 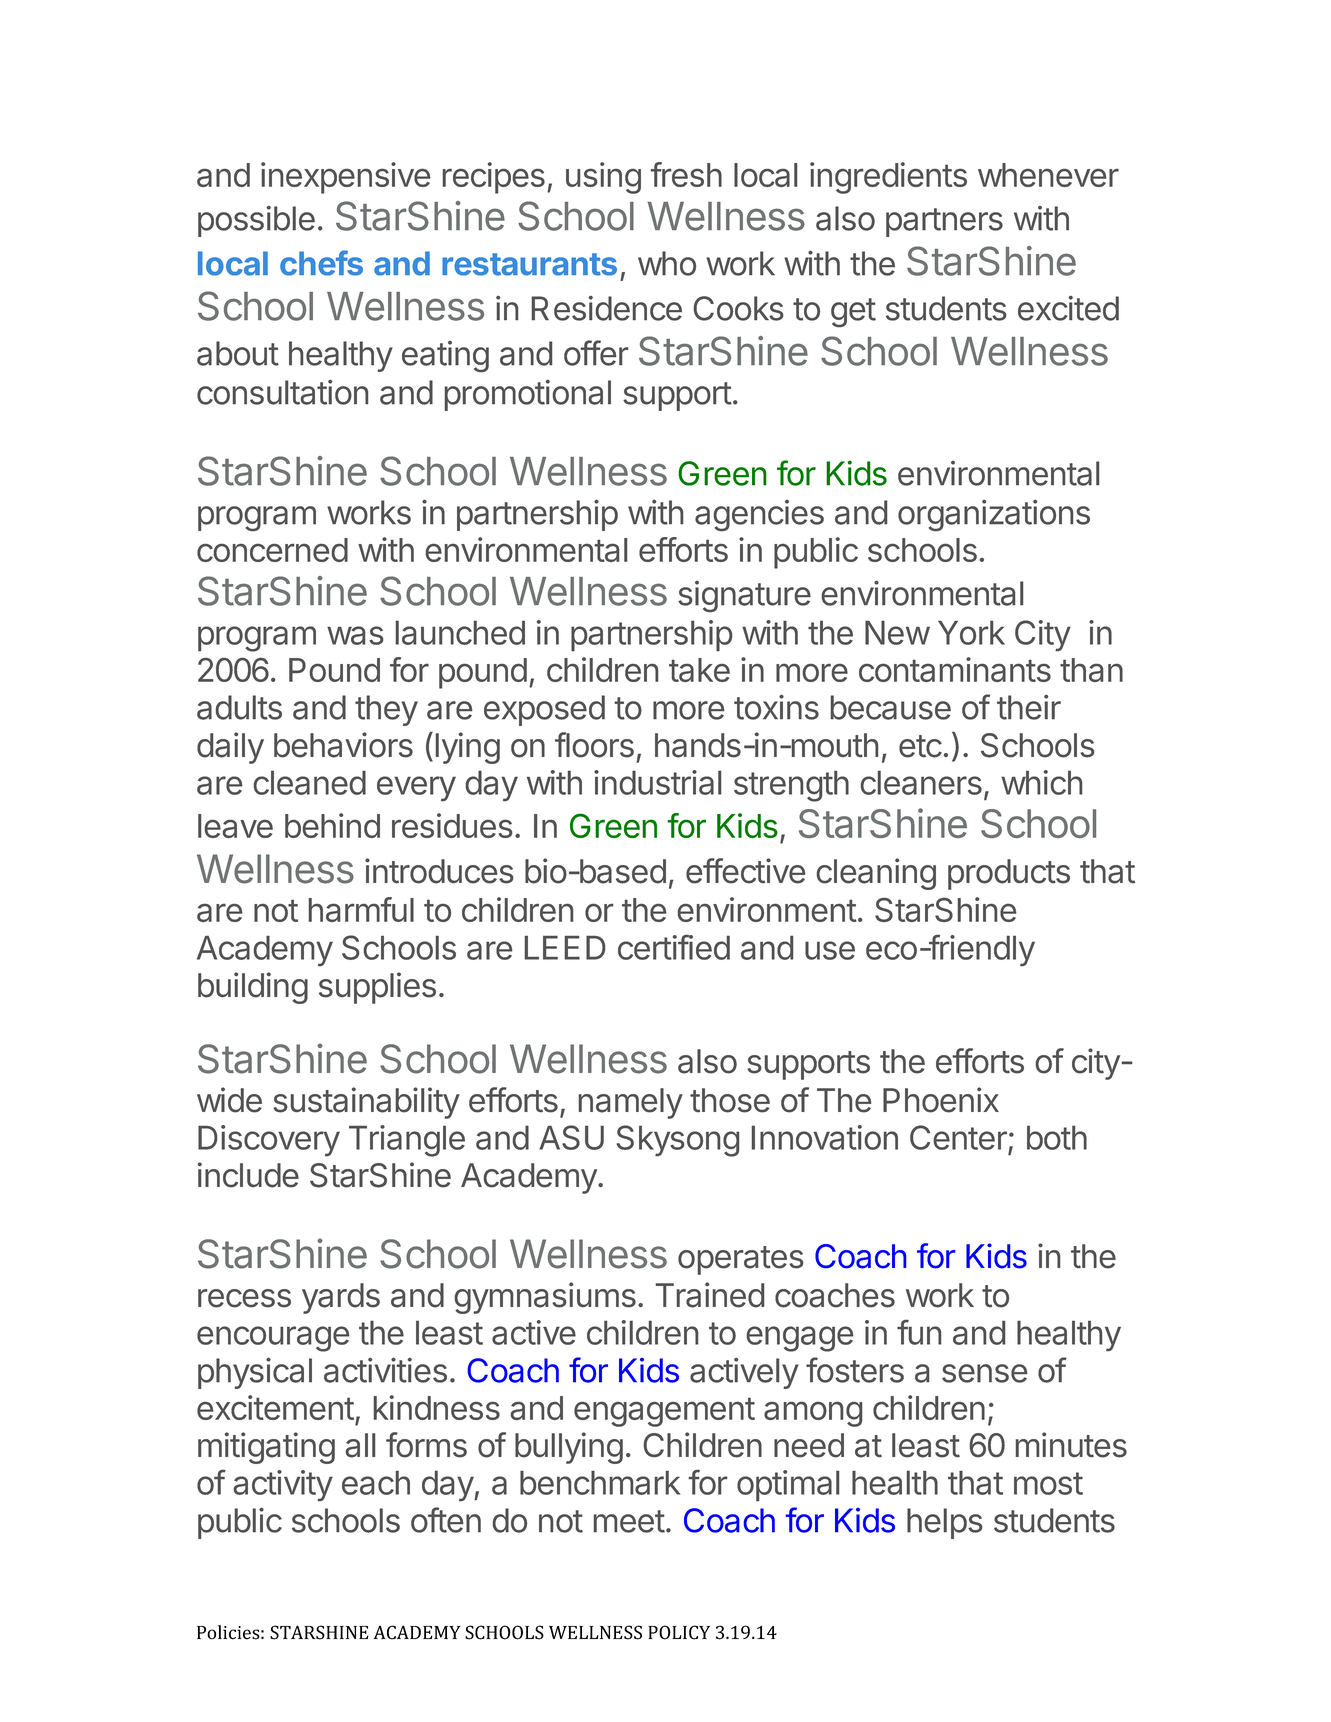 I want to click on who, so click(x=667, y=263).
